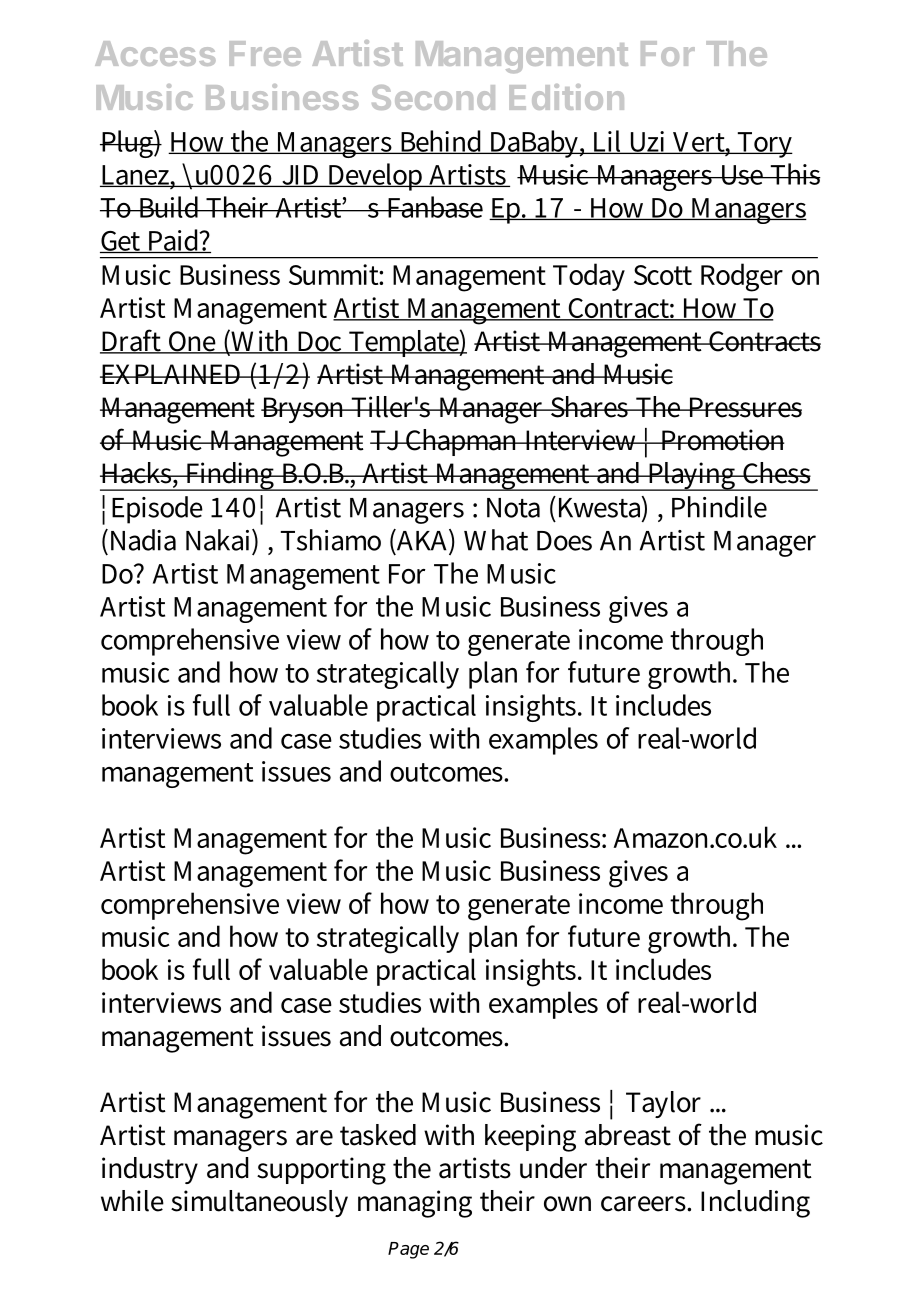  What do you see at coordinates (141, 540) in the image?
I see `Nadia` at bounding box center [141, 540].
